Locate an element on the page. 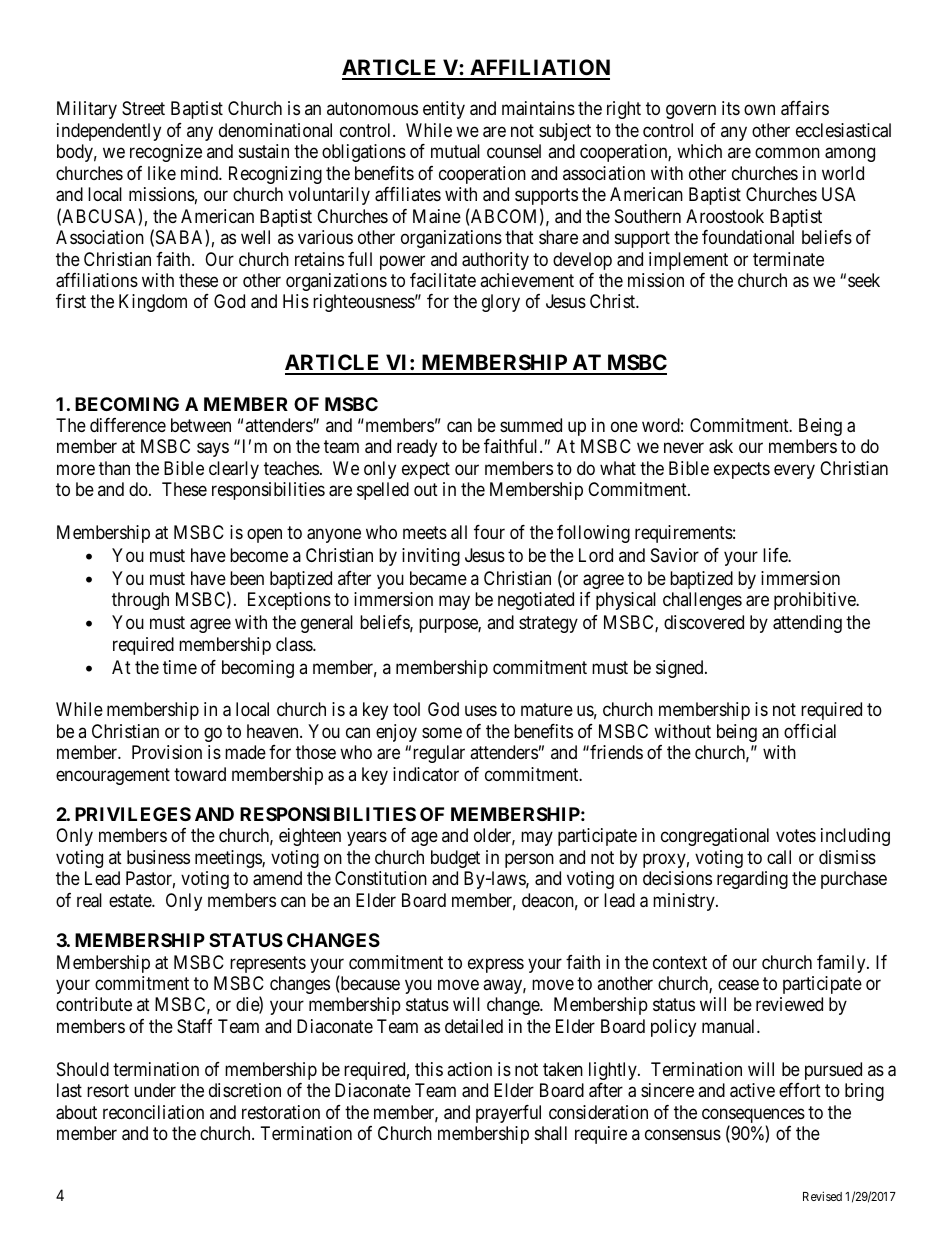 This page has height=1233, width=952. prayerful is located at coordinates (508, 1114).
